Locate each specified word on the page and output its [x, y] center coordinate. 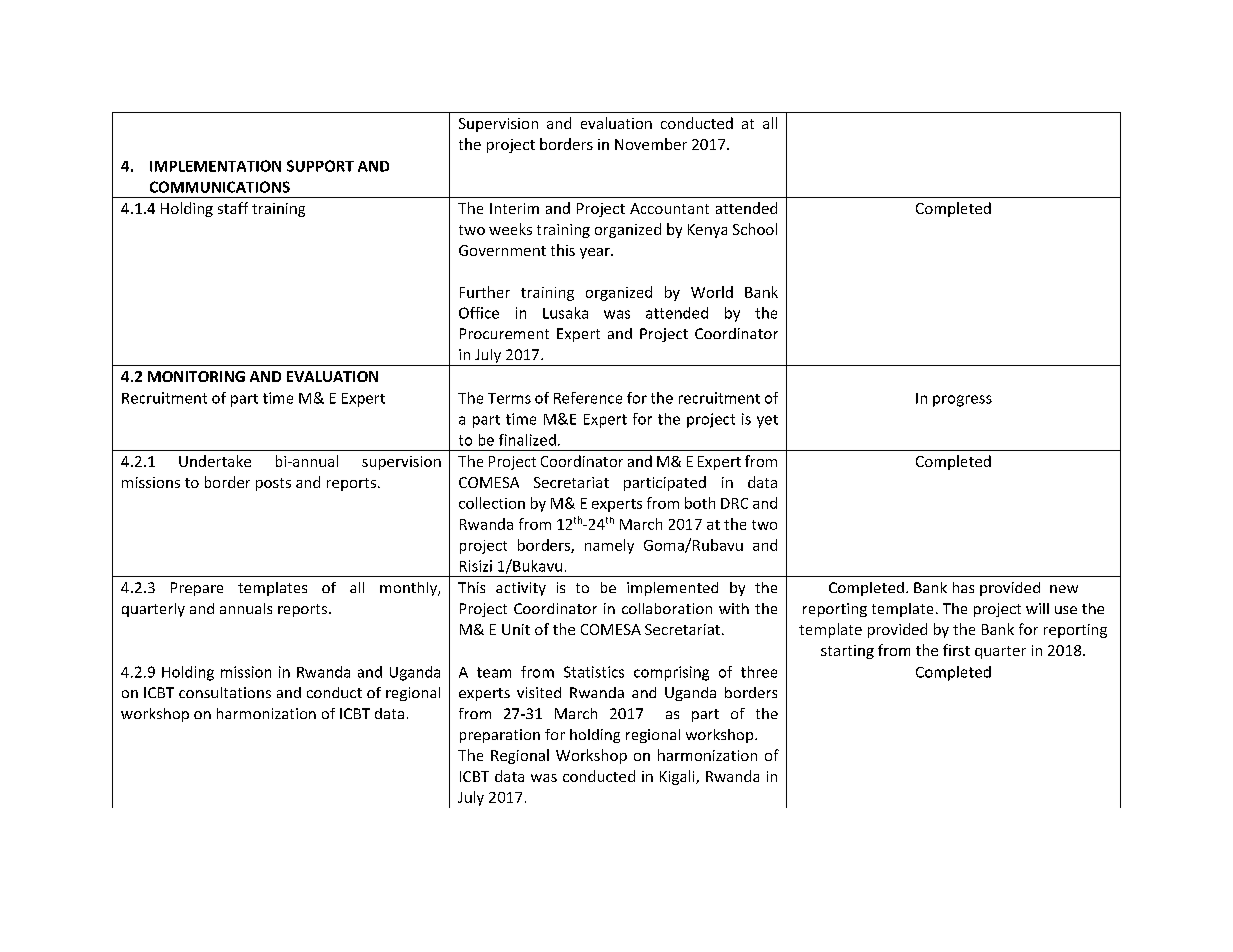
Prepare [197, 589]
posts [273, 484]
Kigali [678, 777]
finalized [527, 440]
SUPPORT [320, 166]
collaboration [667, 608]
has [963, 587]
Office [479, 313]
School [755, 229]
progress [962, 401]
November [651, 144]
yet [767, 421]
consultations [225, 692]
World [712, 292]
